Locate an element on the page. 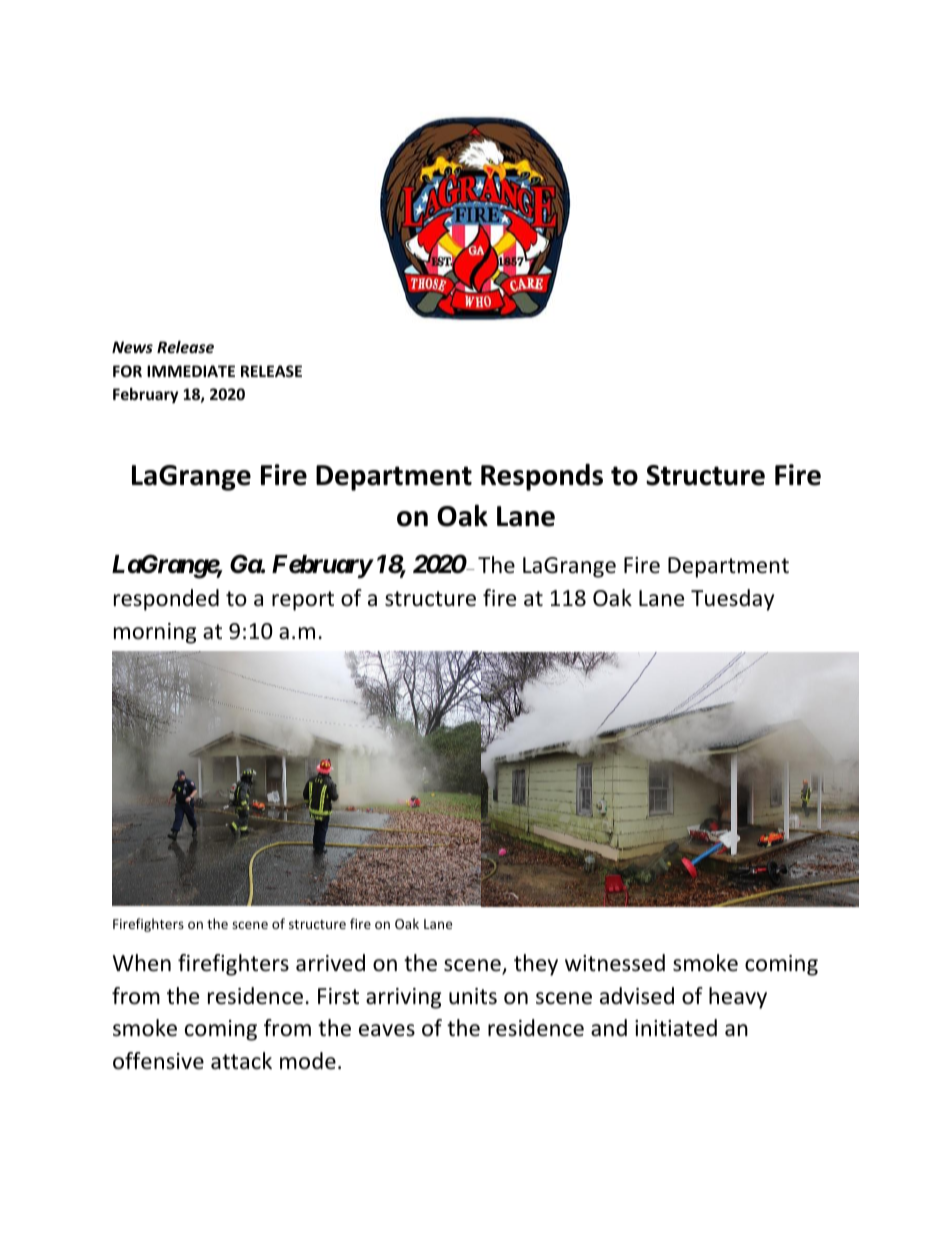 The width and height of the document is (952, 1233). attack is located at coordinates (241, 1061).
